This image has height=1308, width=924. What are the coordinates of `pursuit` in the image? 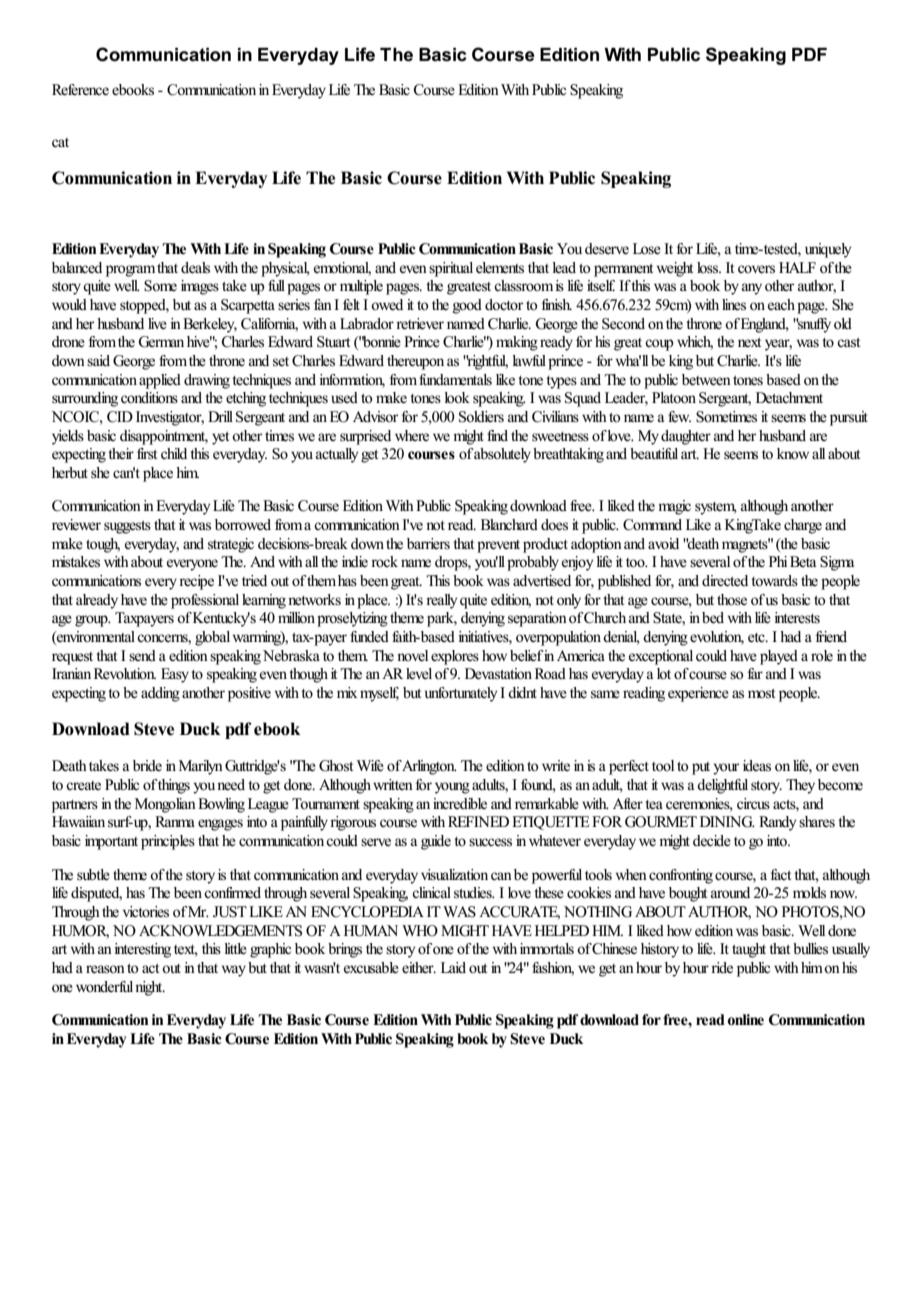 It's located at (849, 418).
